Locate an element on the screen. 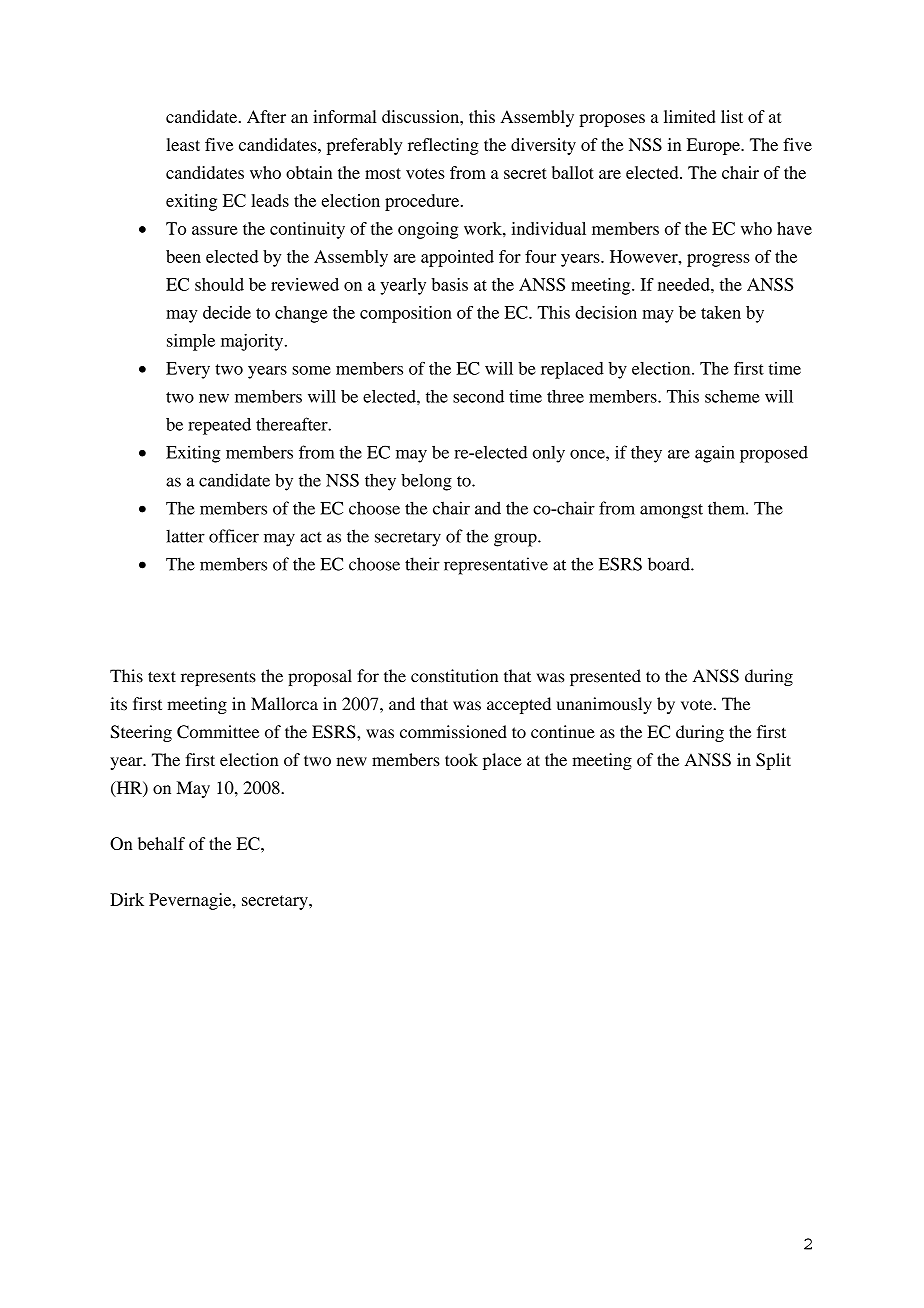 The height and width of the screenshot is (1308, 924). reflecting is located at coordinates (443, 146).
